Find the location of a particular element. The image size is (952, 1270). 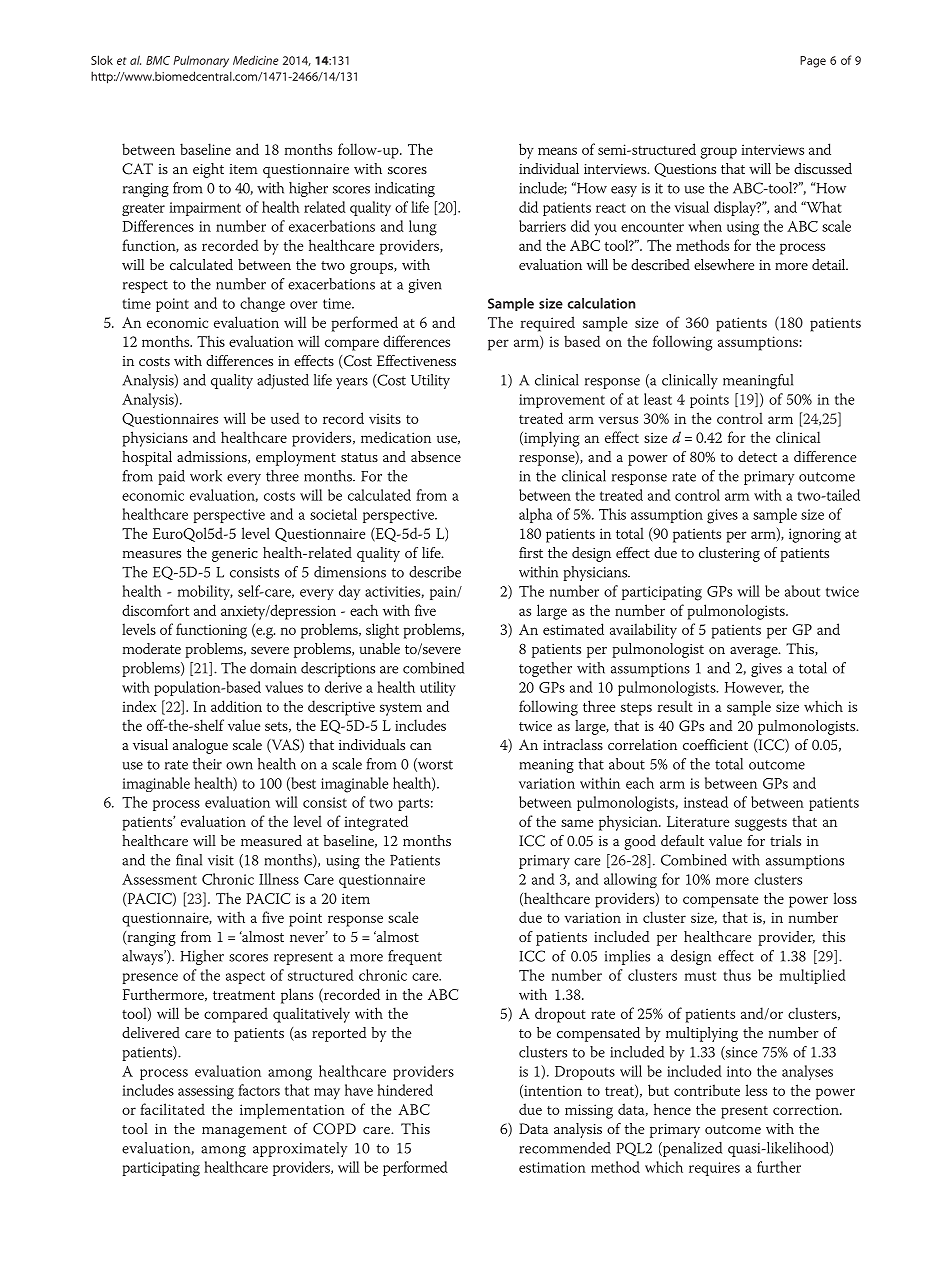

However is located at coordinates (754, 688).
